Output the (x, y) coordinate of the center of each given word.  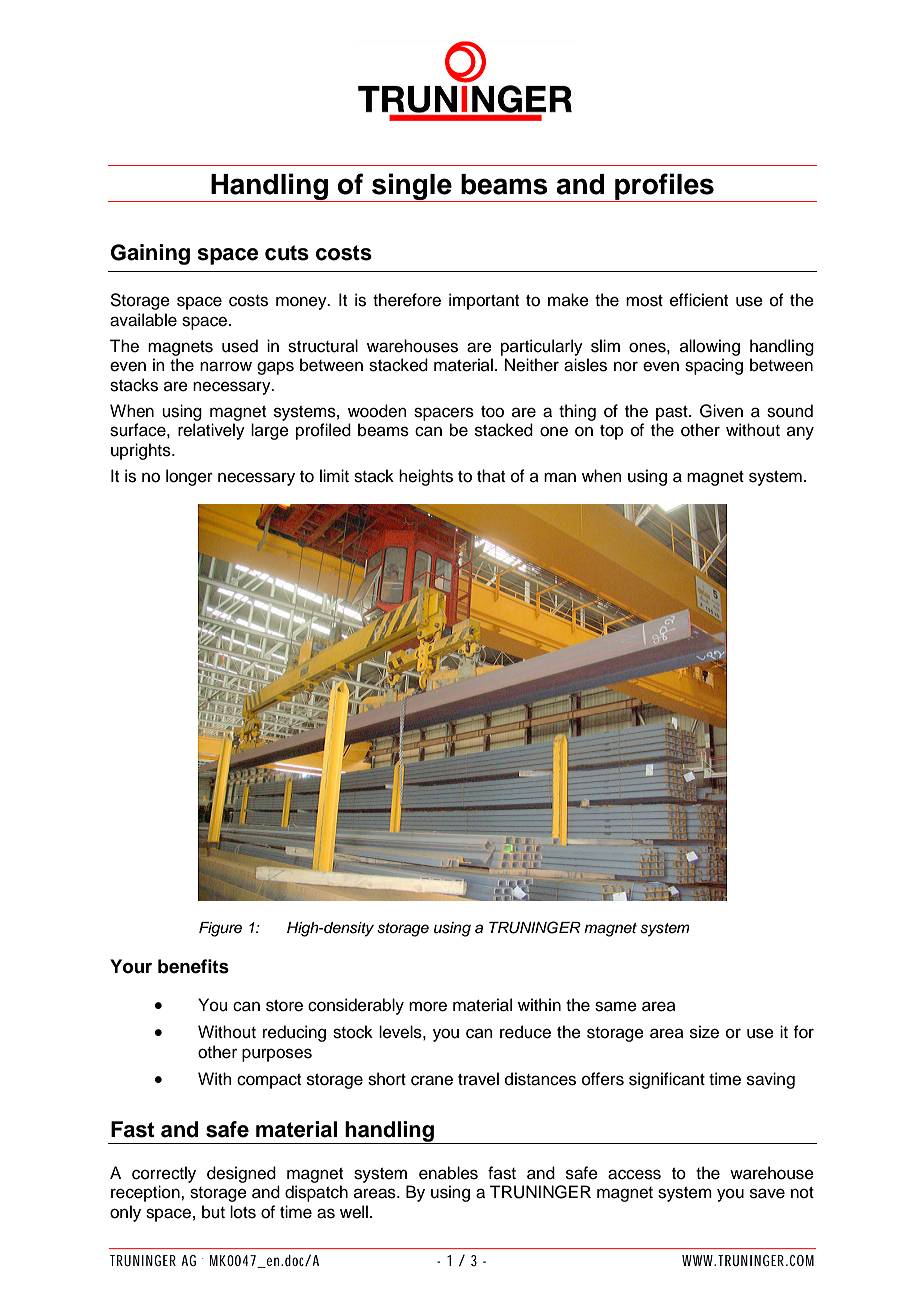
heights (426, 477)
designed (241, 1174)
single (412, 187)
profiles (664, 187)
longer (189, 477)
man (560, 477)
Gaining (150, 254)
